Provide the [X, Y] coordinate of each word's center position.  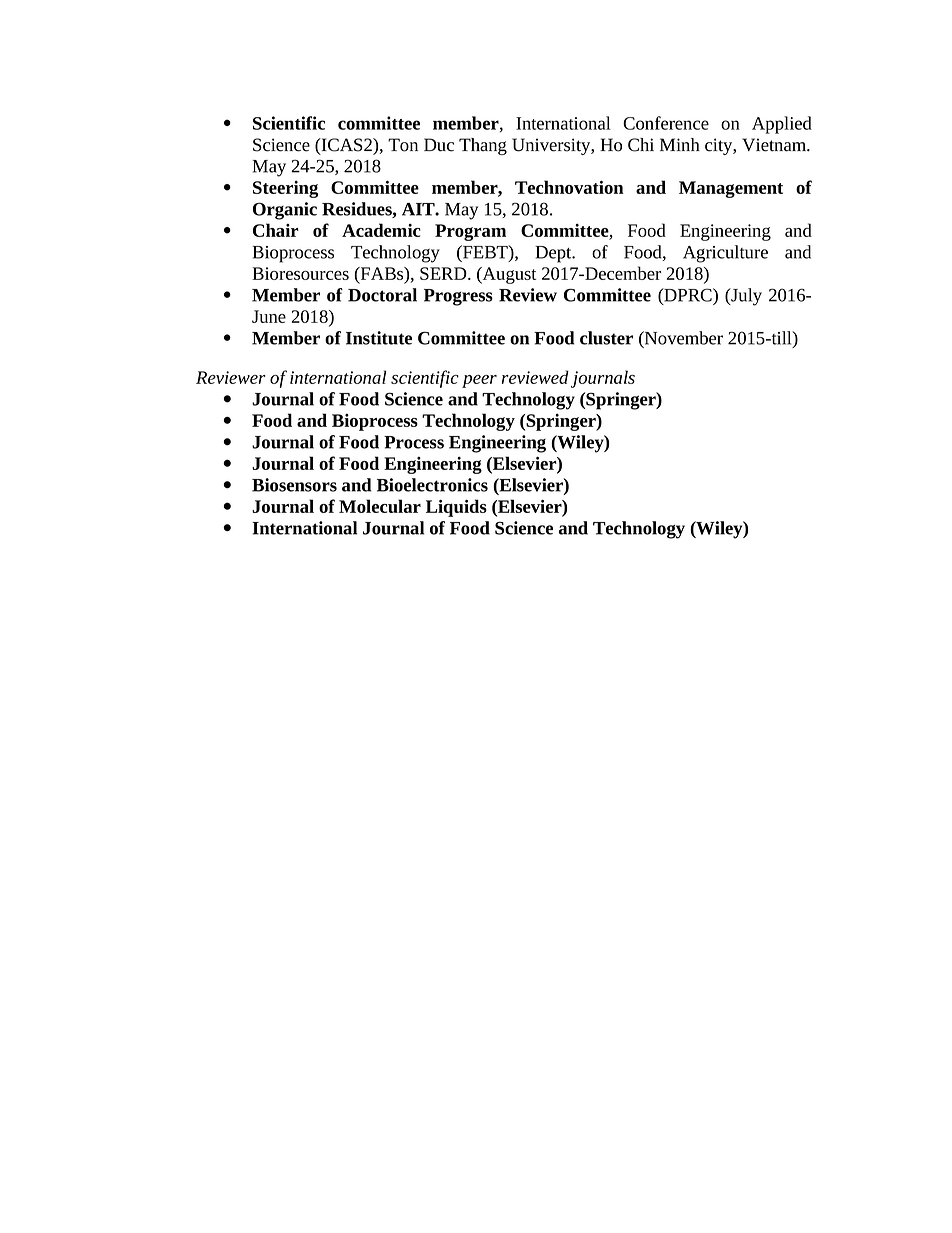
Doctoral [382, 295]
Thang [483, 146]
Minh [680, 144]
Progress [458, 297]
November [683, 338]
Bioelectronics [432, 485]
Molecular [380, 506]
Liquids [456, 508]
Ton [403, 145]
